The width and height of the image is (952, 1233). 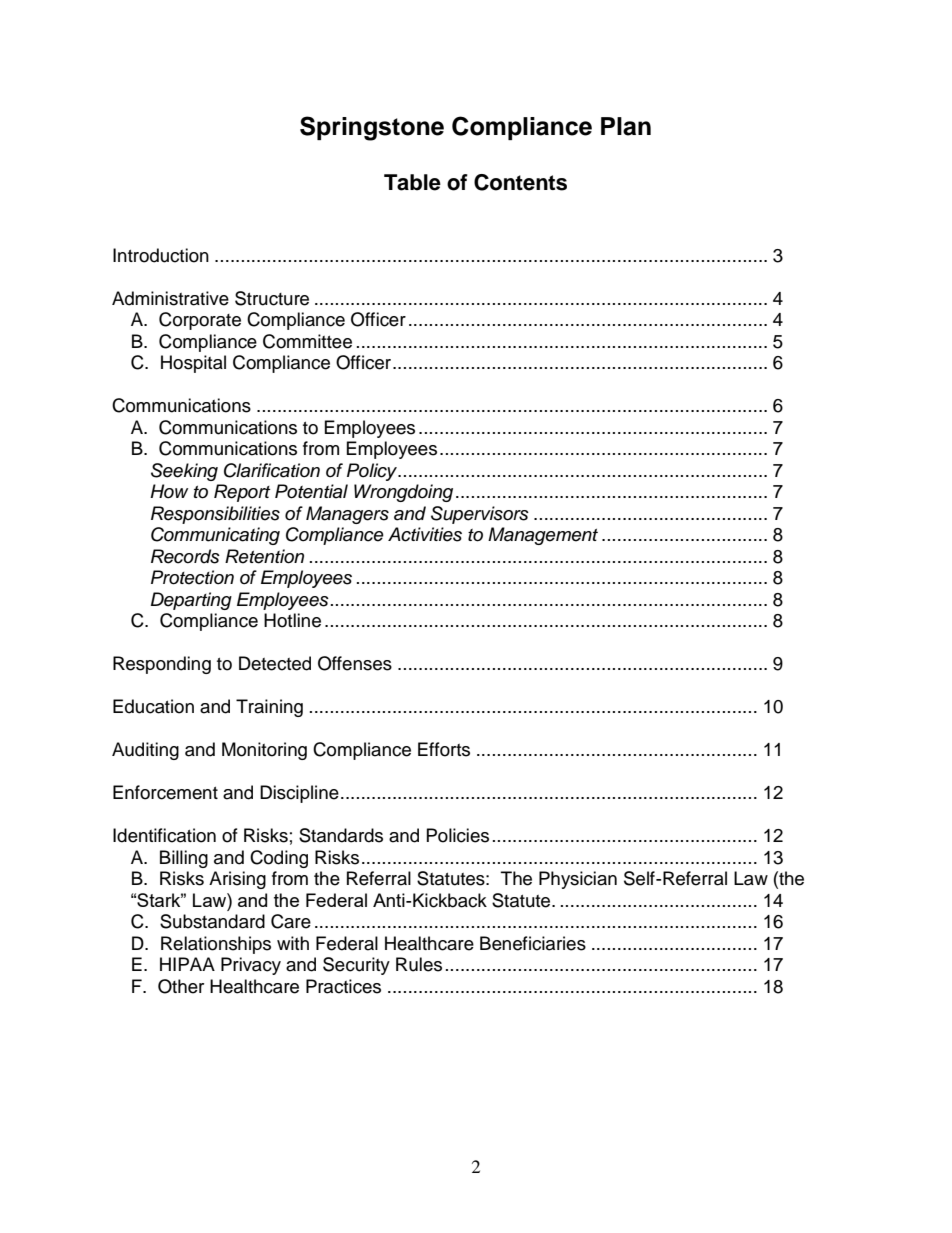 What do you see at coordinates (311, 491) in the image?
I see `Potential` at bounding box center [311, 491].
